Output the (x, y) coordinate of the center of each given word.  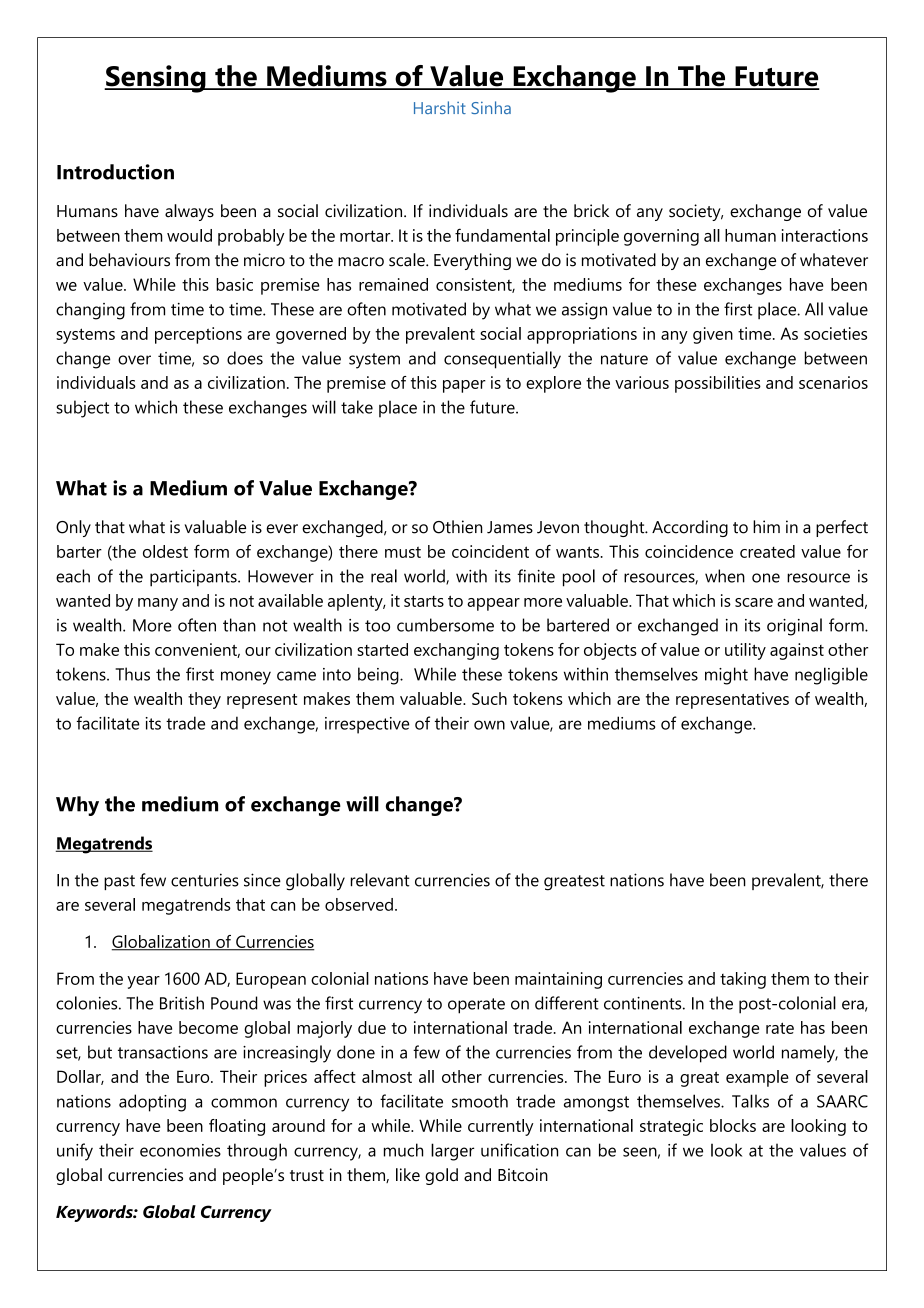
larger (452, 1152)
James (510, 527)
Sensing (156, 79)
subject (82, 409)
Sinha (491, 107)
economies (180, 1150)
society (696, 212)
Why (77, 806)
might (726, 676)
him (766, 526)
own (489, 725)
